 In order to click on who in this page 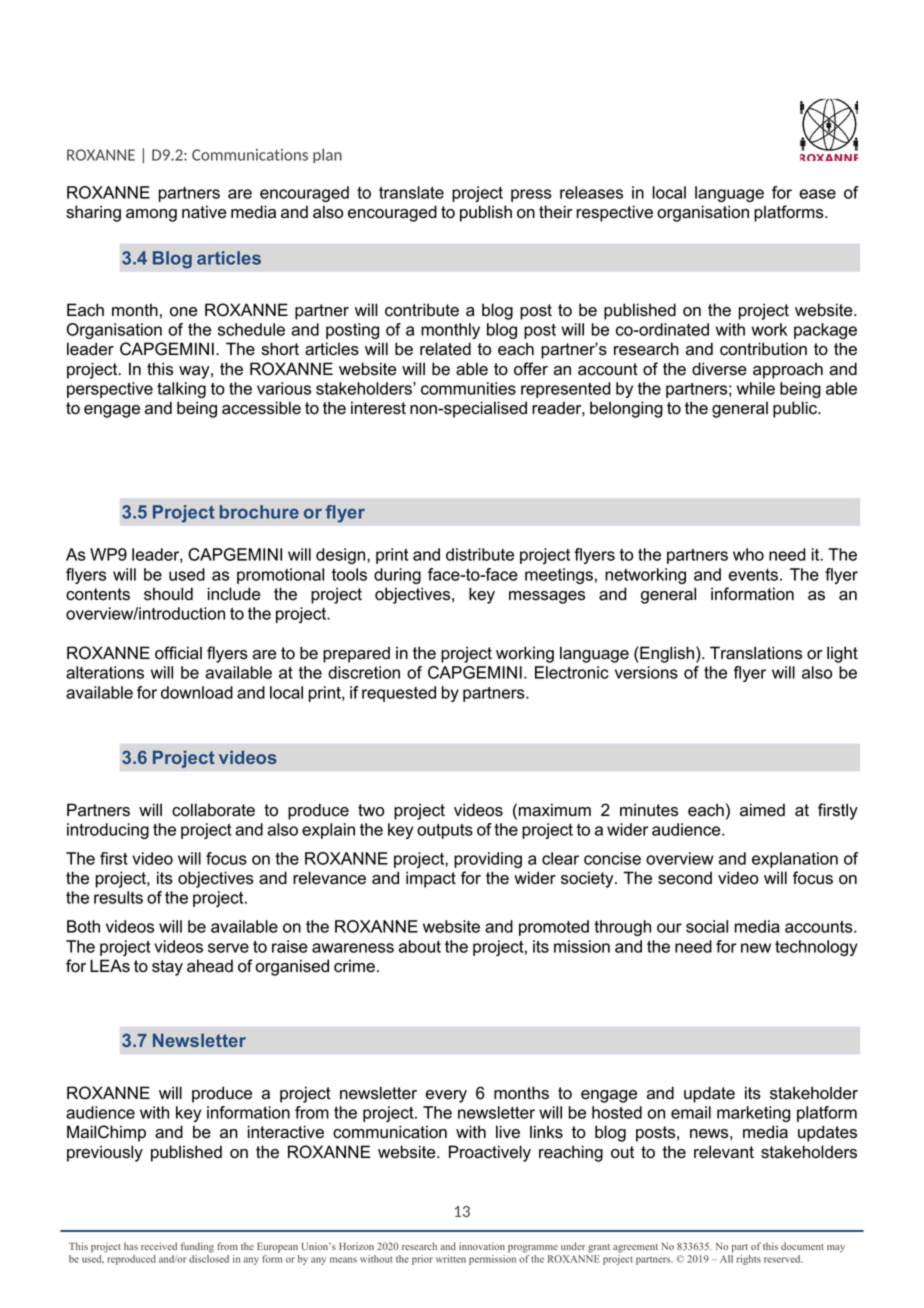, I will do `click(748, 554)`.
